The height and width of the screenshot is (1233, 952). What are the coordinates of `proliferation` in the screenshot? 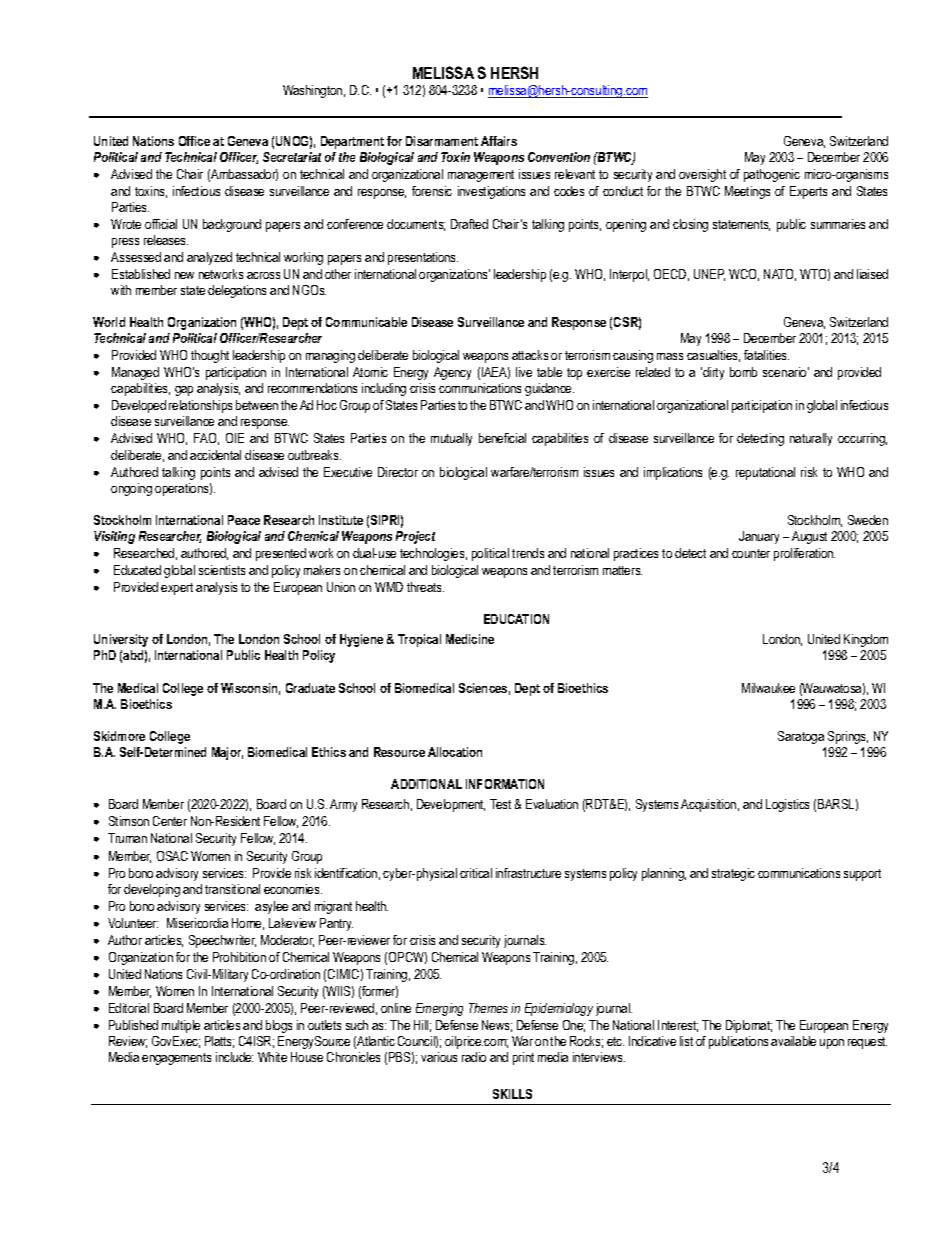 It's located at (804, 554).
